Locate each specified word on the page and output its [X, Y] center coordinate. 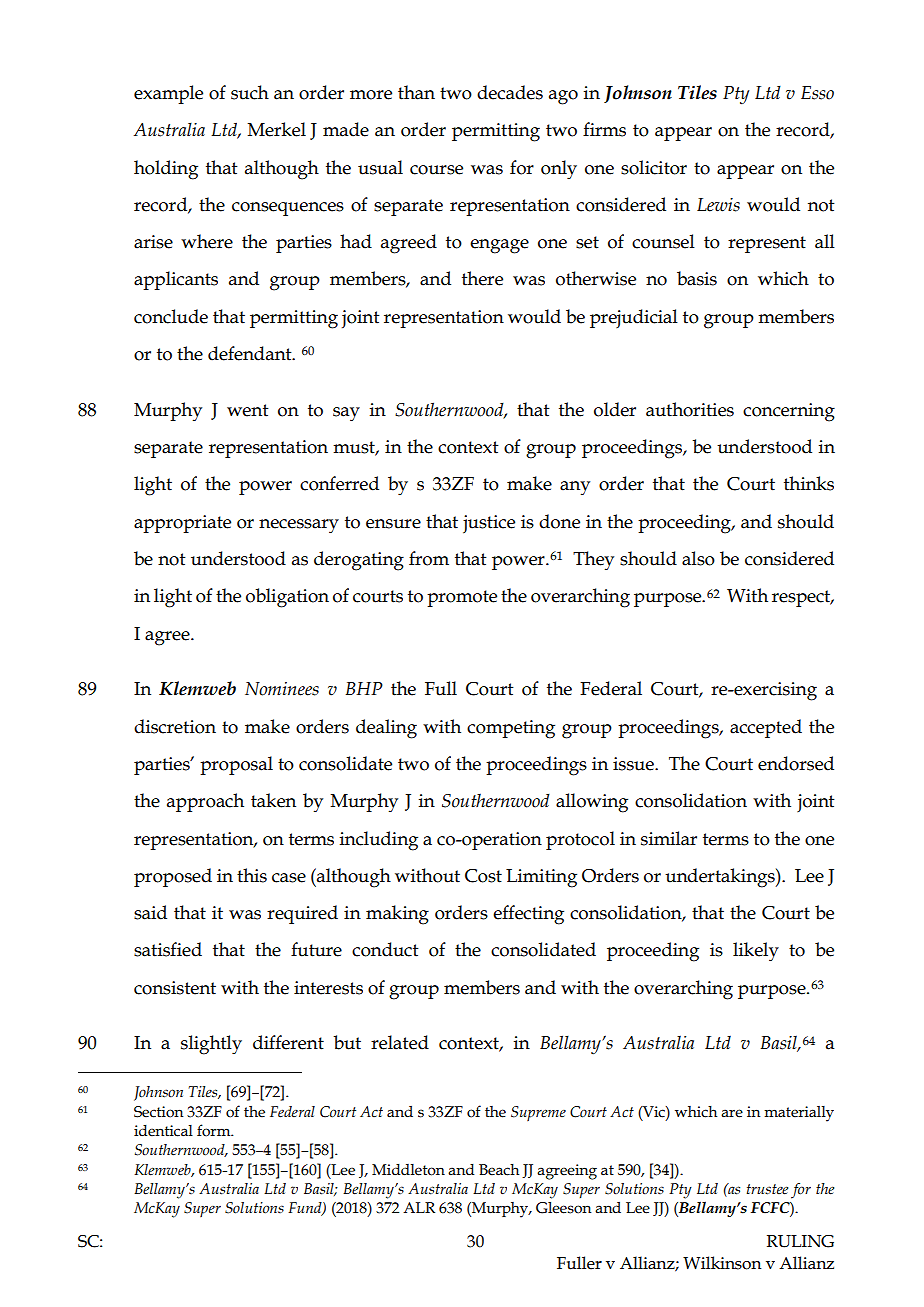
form [215, 1130]
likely [756, 952]
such [250, 92]
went [248, 410]
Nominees [282, 689]
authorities [690, 409]
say [346, 414]
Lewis [718, 205]
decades [510, 92]
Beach [499, 1170]
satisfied [168, 949]
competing [511, 729]
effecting [528, 915]
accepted [766, 728]
